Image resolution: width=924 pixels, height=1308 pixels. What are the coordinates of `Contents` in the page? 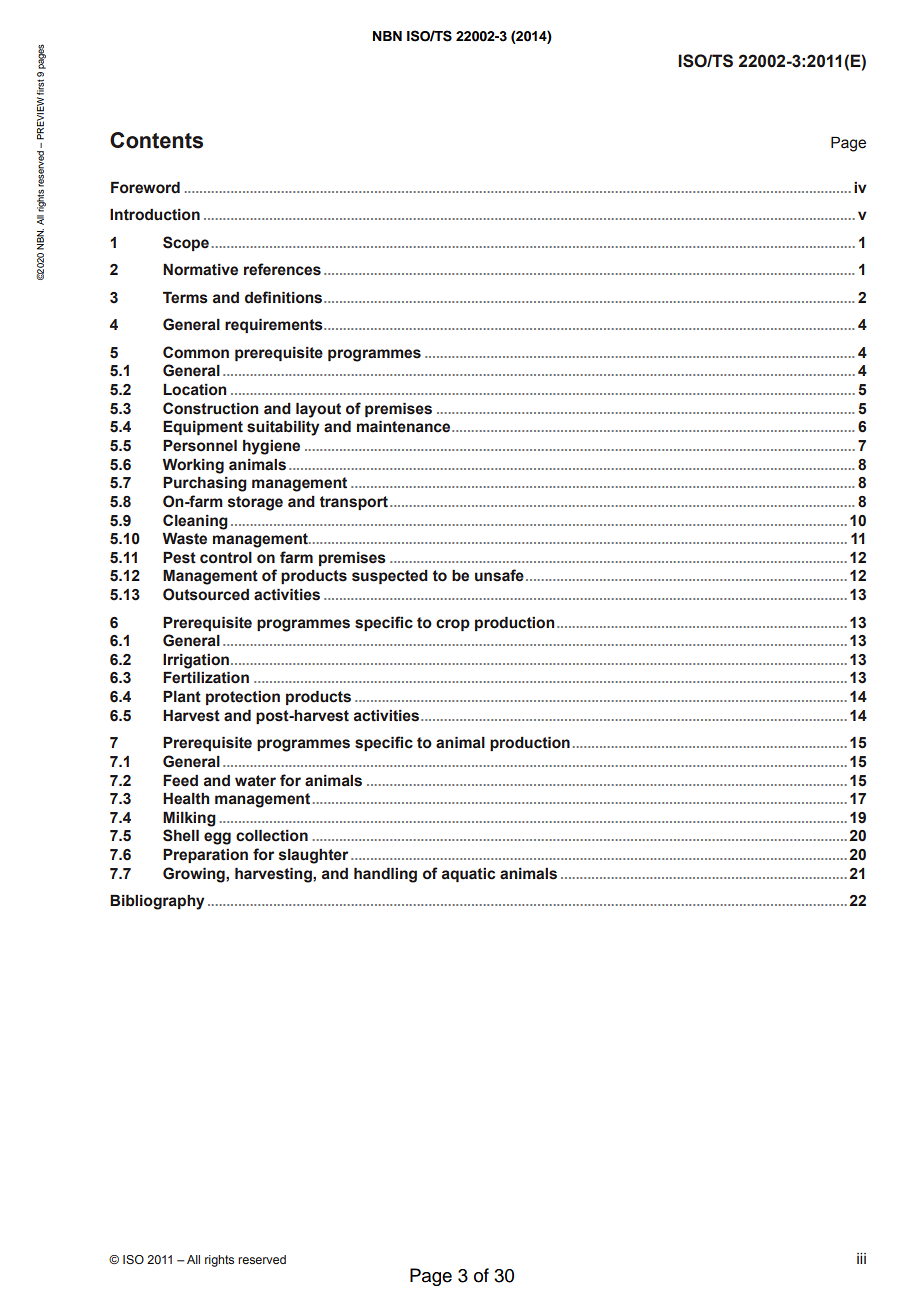 It's located at (156, 140).
